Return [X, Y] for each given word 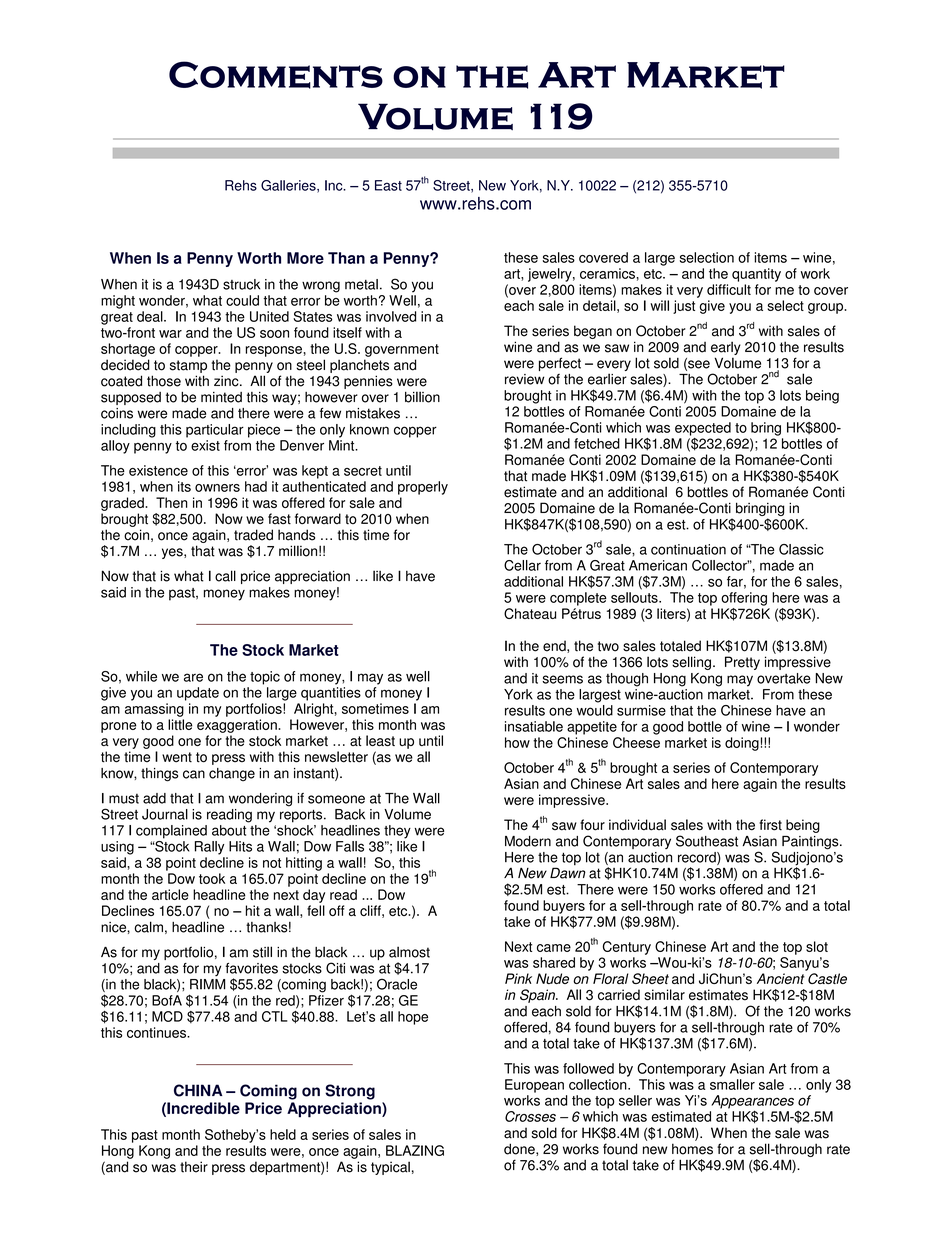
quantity [756, 275]
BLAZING [415, 1150]
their [194, 1167]
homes [692, 1149]
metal [361, 284]
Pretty [742, 663]
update [198, 694]
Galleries [289, 186]
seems [562, 679]
